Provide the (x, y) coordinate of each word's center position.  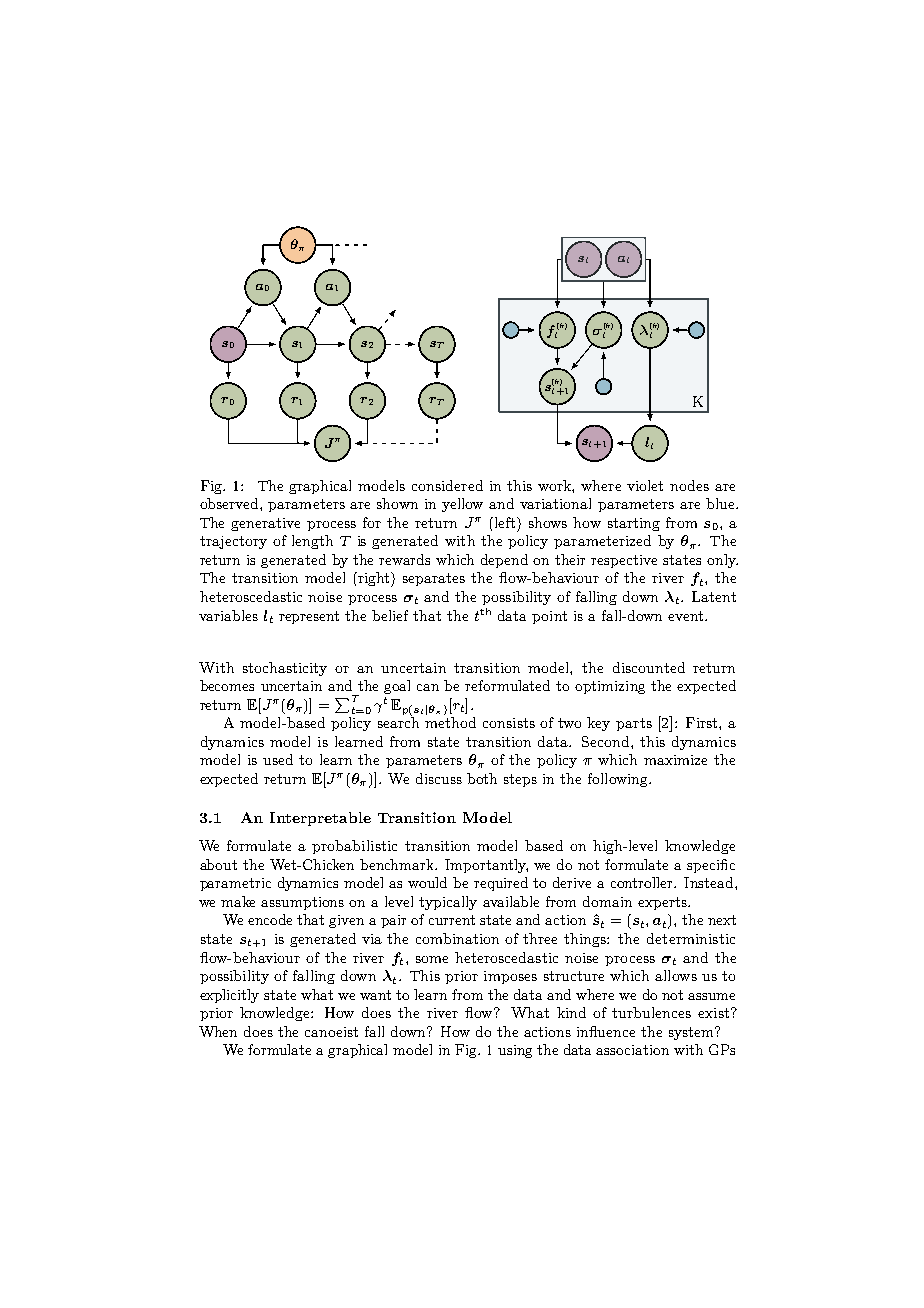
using (515, 1051)
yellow (462, 505)
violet (645, 485)
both (482, 778)
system (692, 1033)
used (278, 759)
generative (265, 524)
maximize (675, 760)
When (218, 1031)
